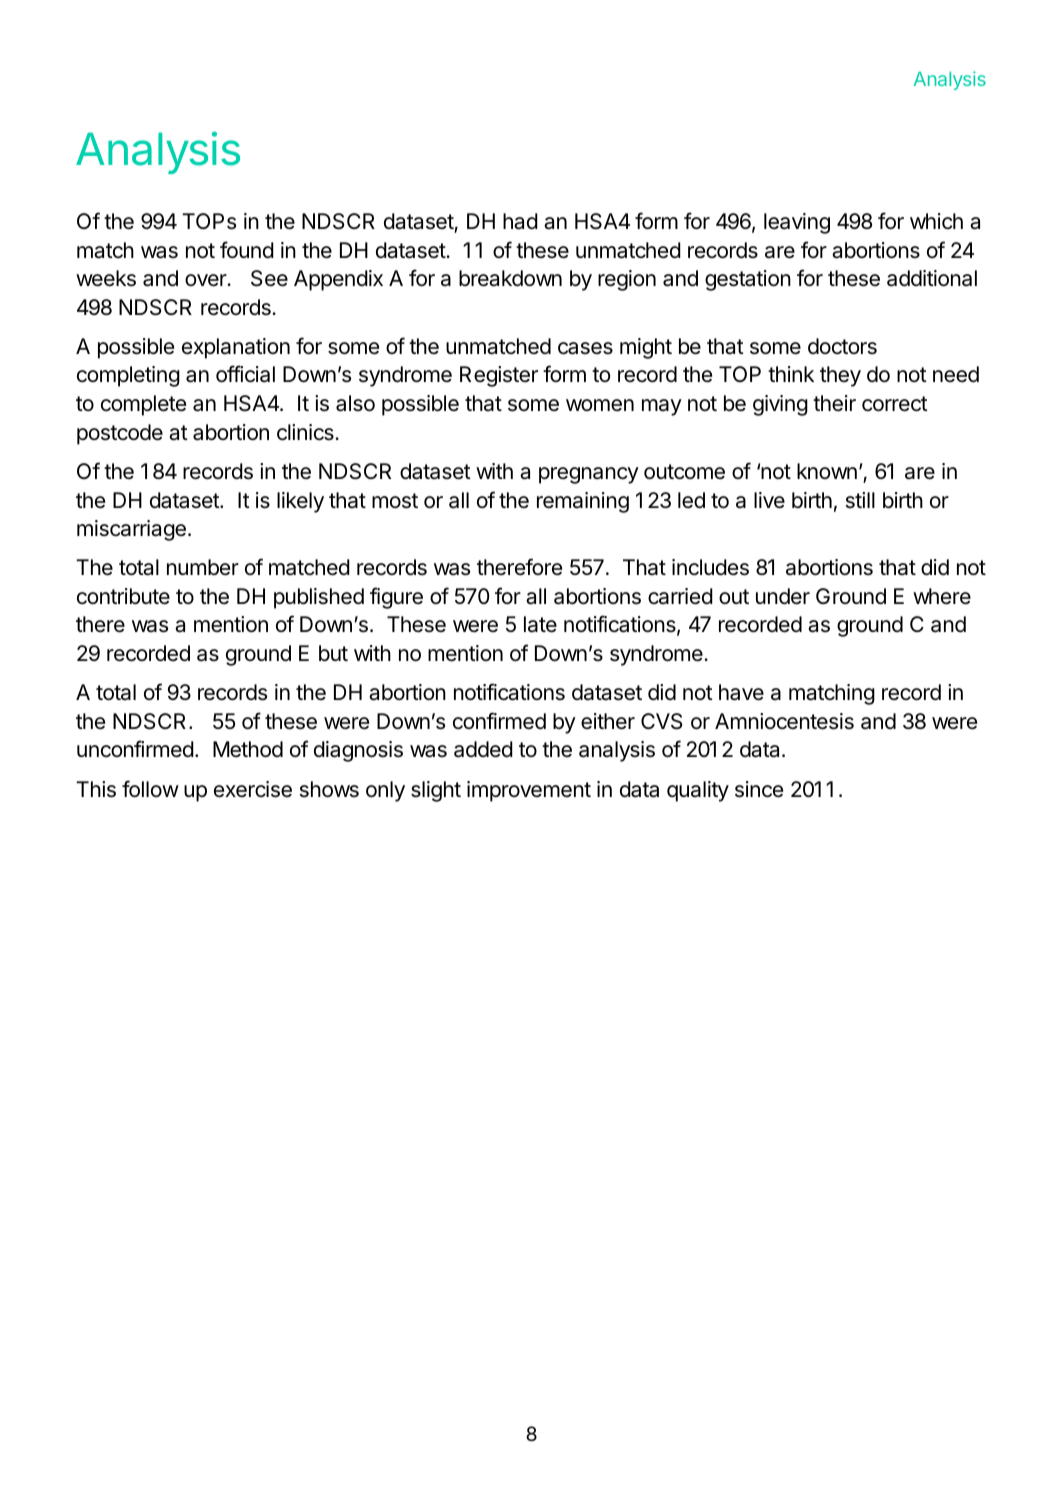 Image resolution: width=1062 pixels, height=1502 pixels. Describe the element at coordinates (797, 223) in the page. I see `leaving` at that location.
